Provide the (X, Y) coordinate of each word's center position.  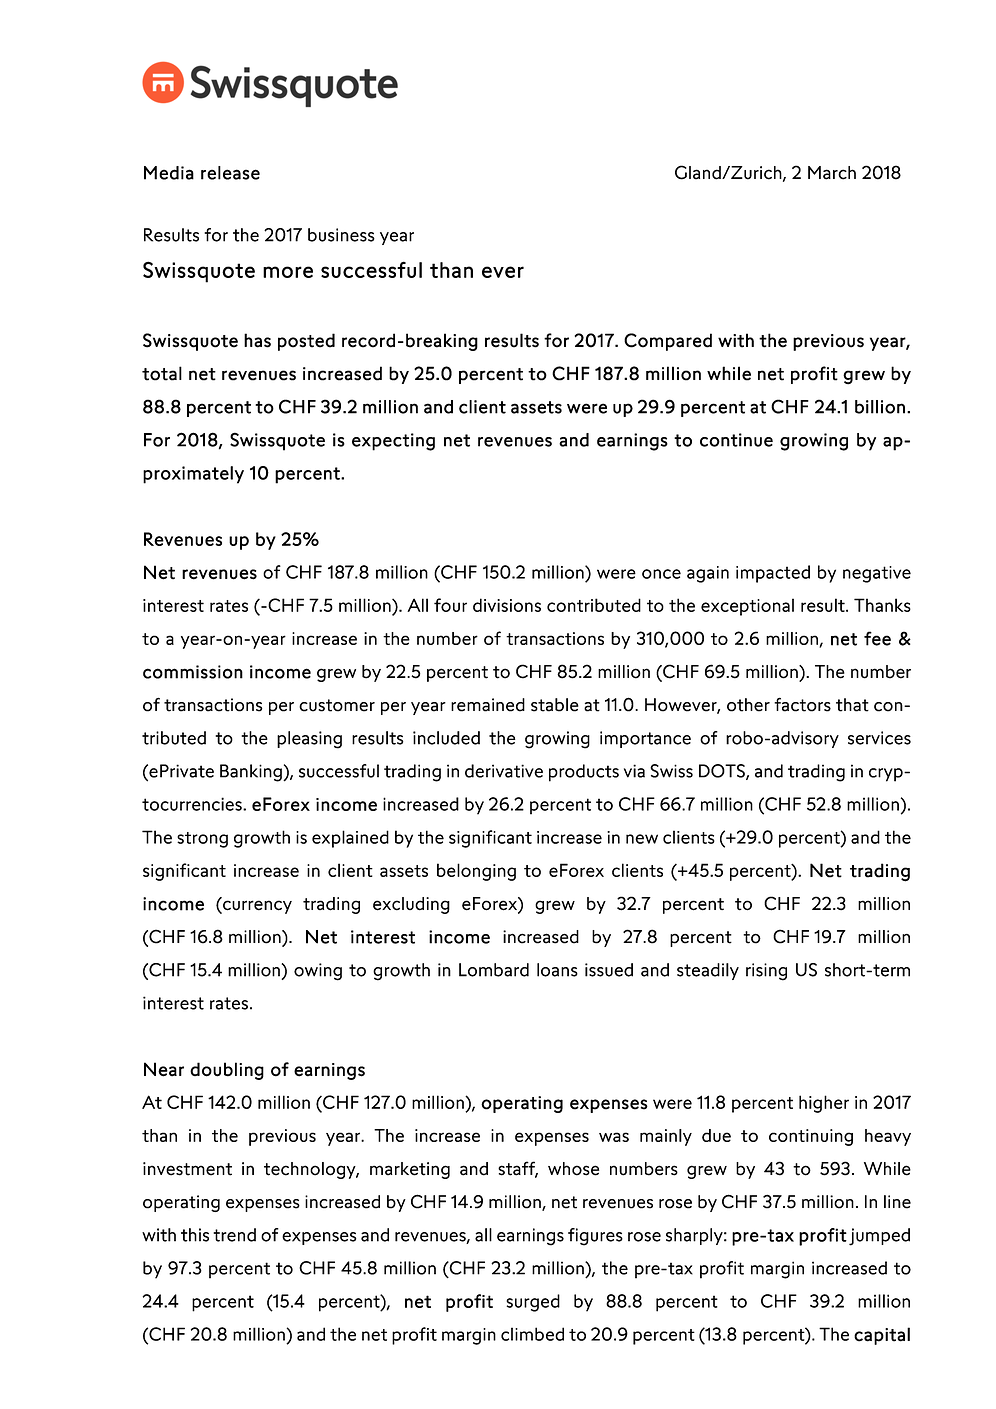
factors (802, 704)
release (230, 173)
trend (234, 1235)
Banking (252, 773)
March (832, 173)
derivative (504, 771)
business (341, 235)
